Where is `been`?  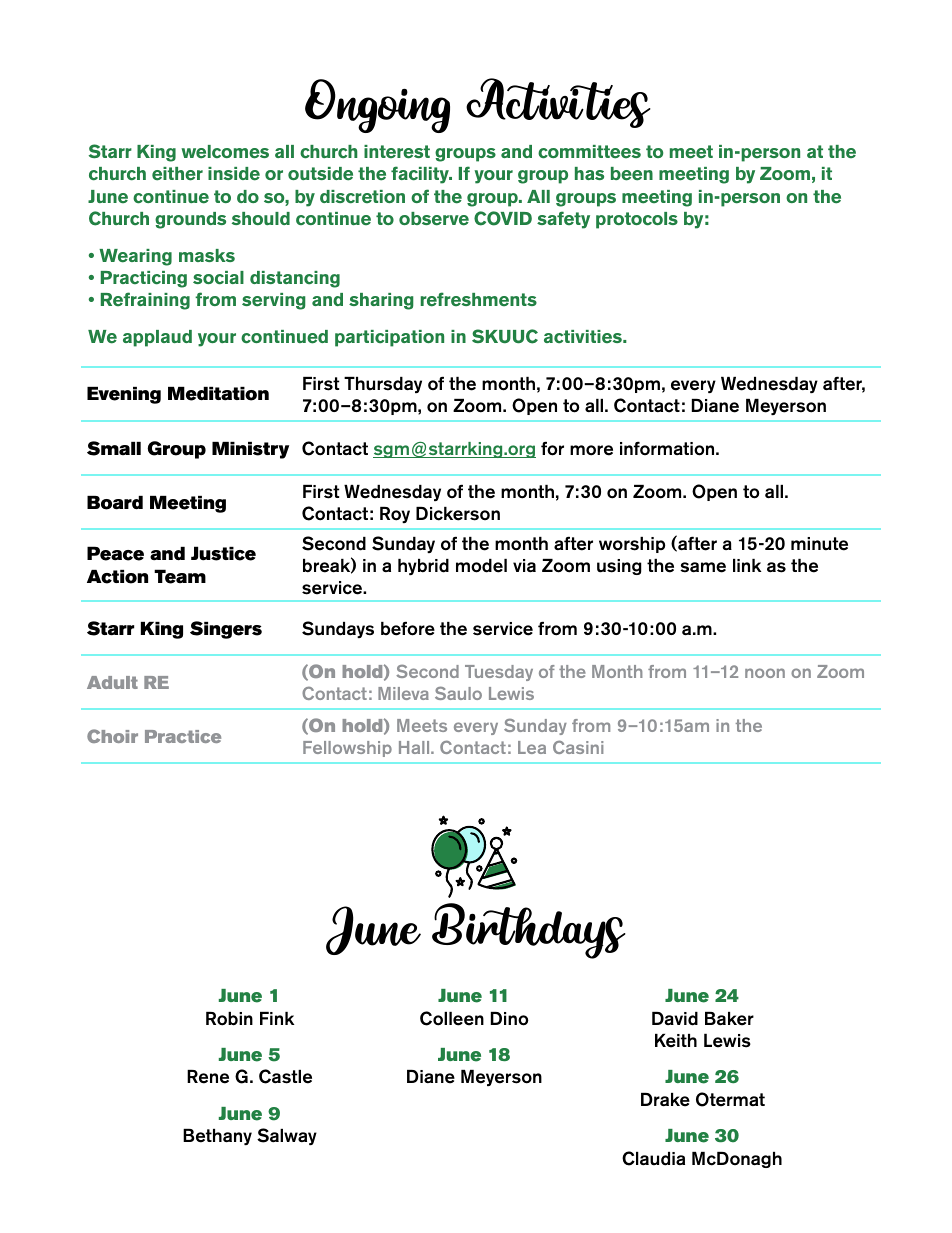 been is located at coordinates (632, 174).
